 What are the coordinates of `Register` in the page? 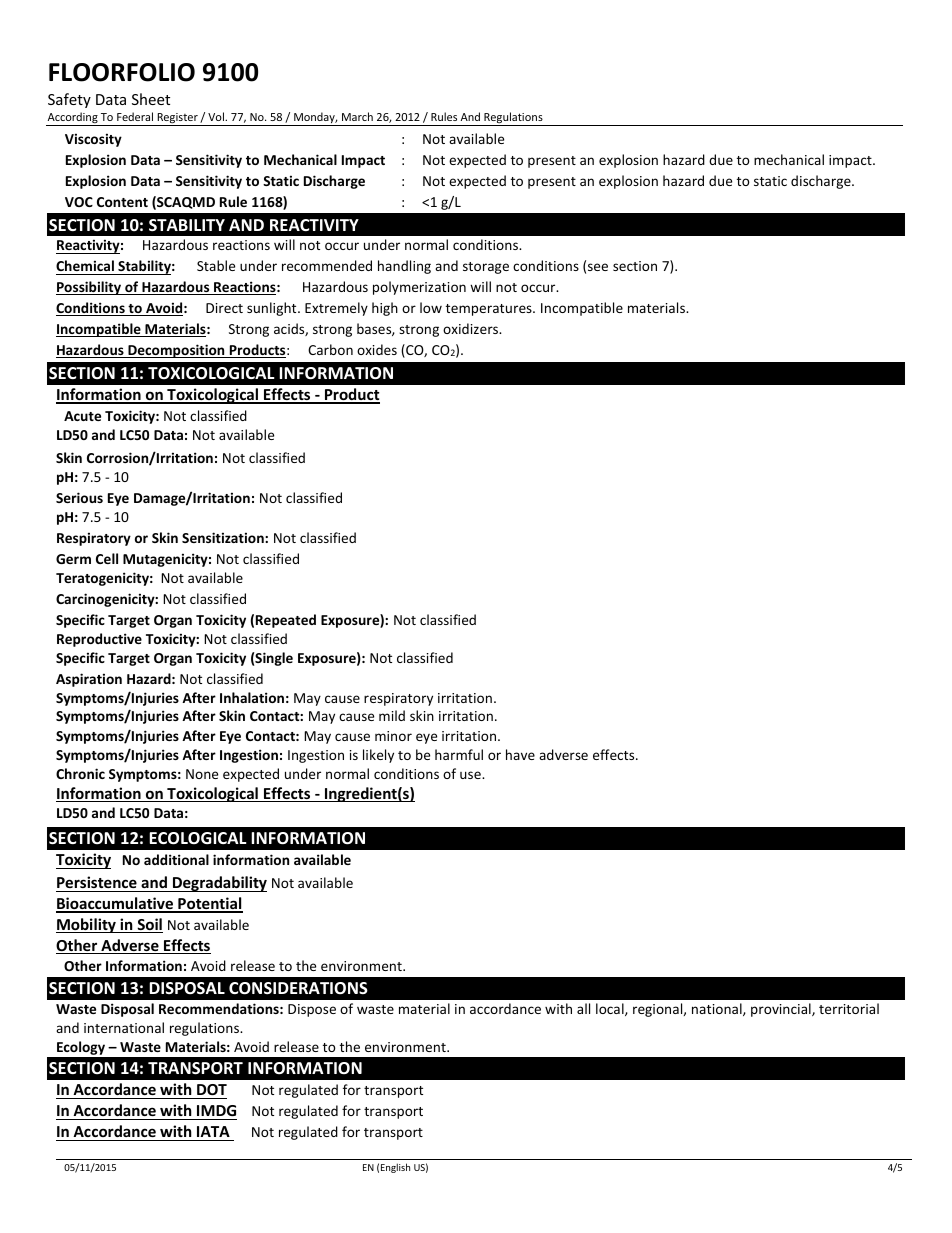 It's located at (177, 119).
